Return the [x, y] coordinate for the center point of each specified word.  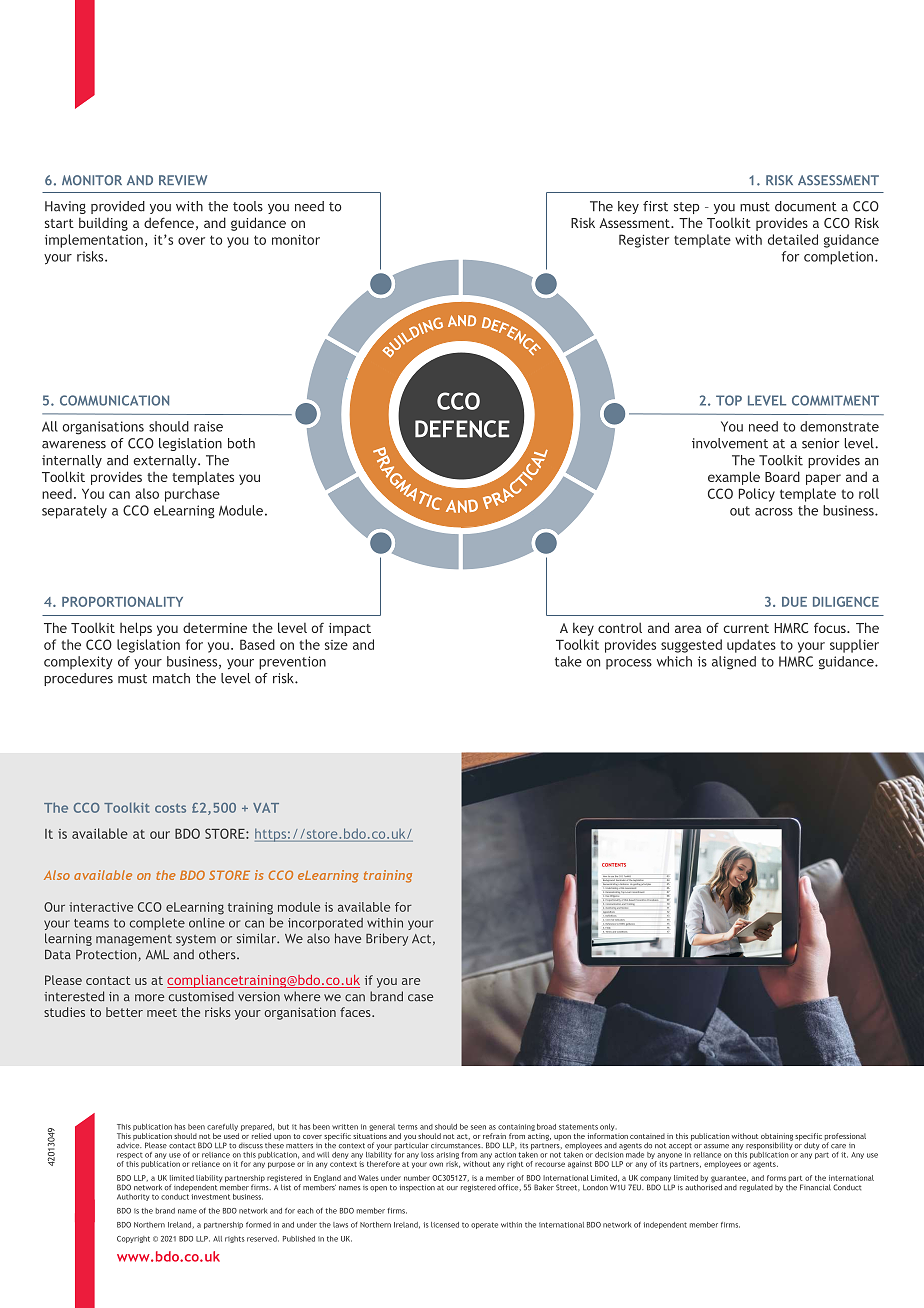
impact [350, 629]
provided [118, 207]
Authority [133, 1197]
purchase [192, 495]
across [774, 512]
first [655, 206]
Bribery [387, 939]
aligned [734, 663]
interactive [101, 907]
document [806, 206]
